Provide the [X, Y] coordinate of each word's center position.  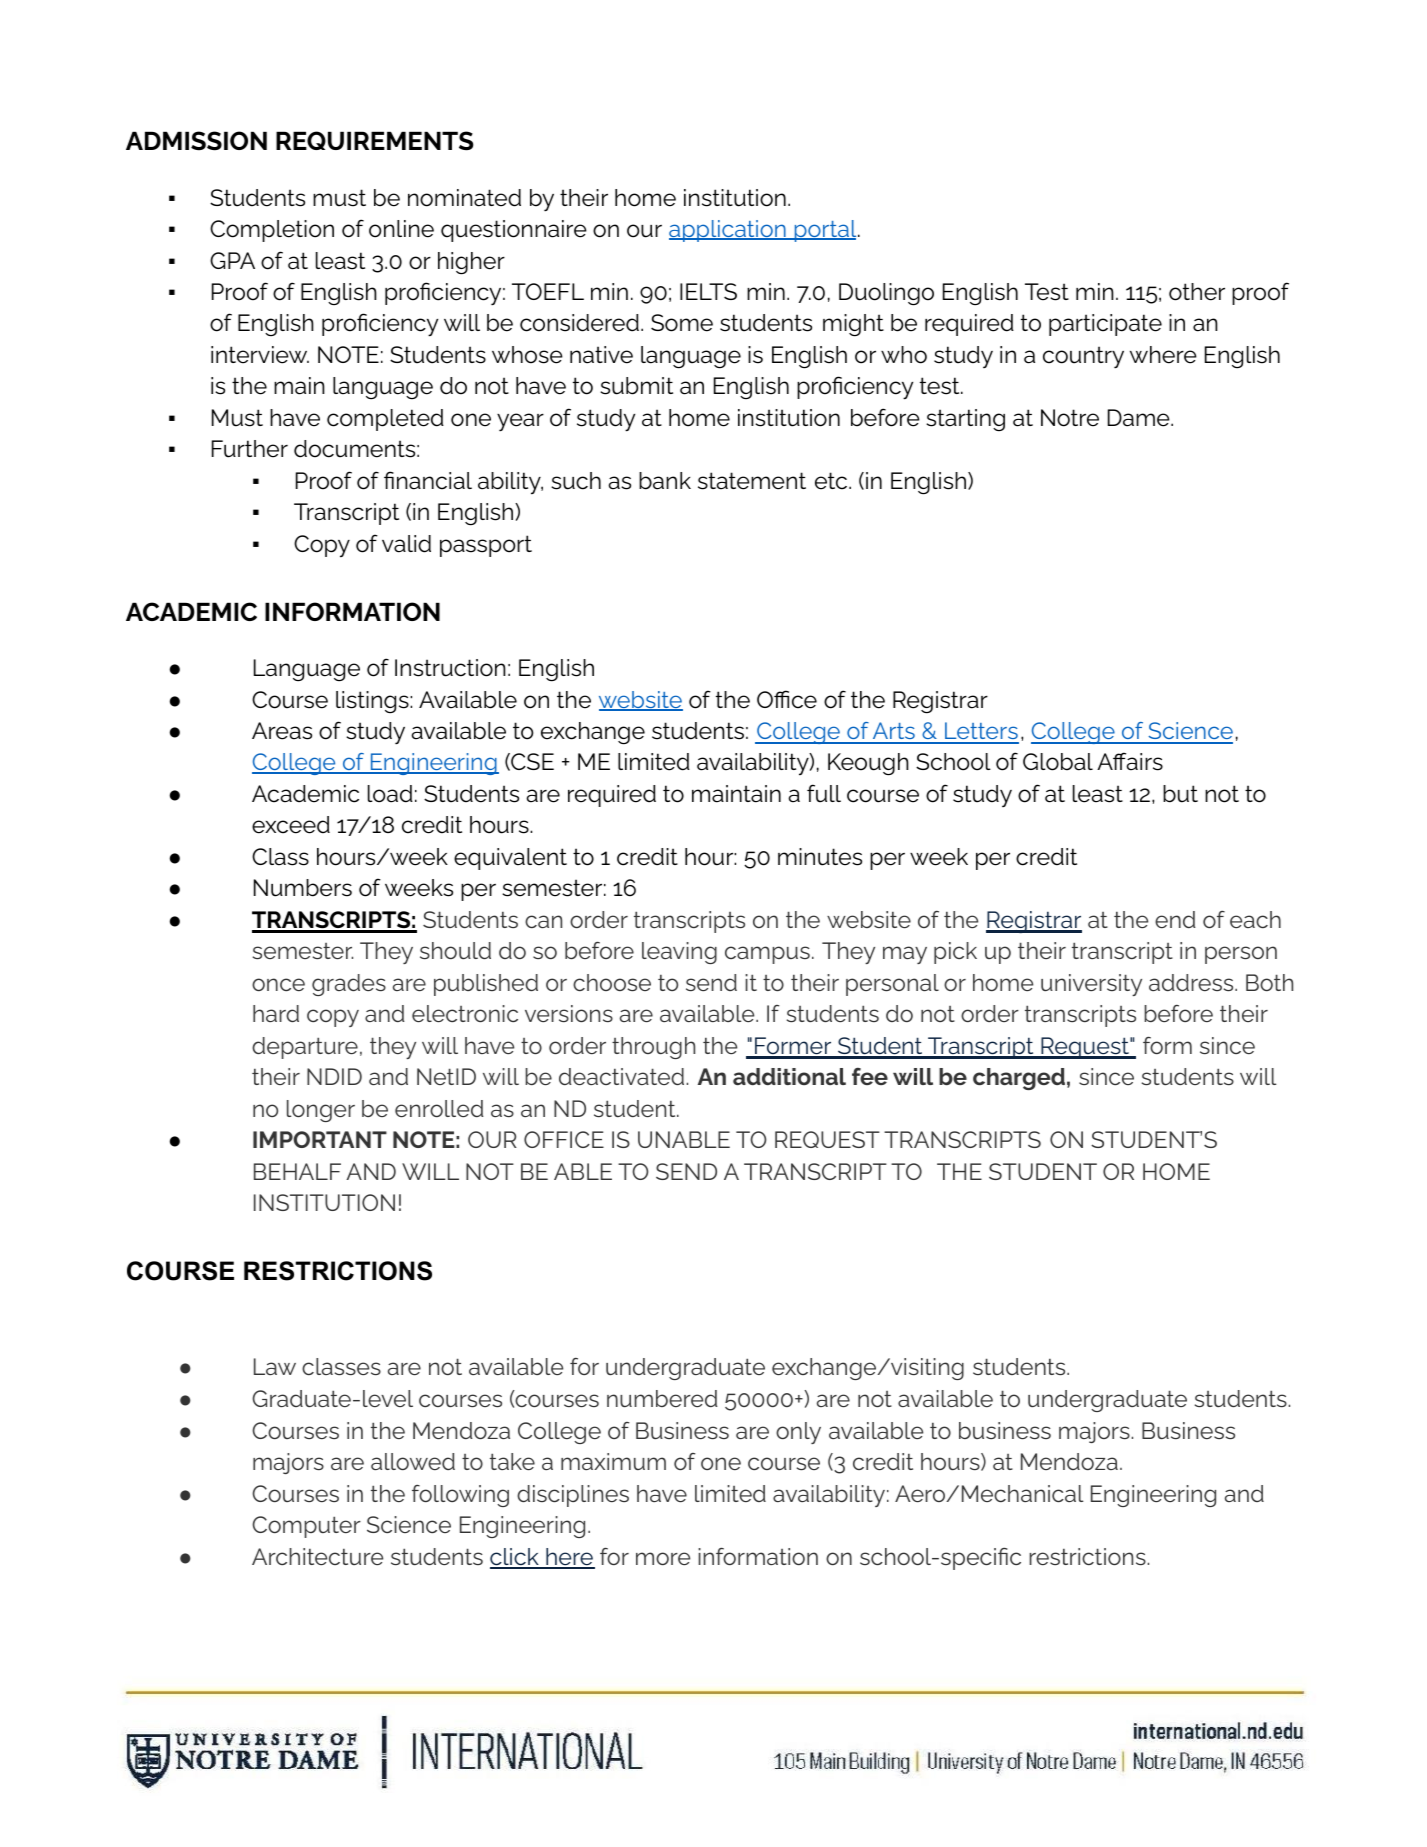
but [1180, 794]
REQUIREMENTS [374, 141]
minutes [820, 857]
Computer [306, 1527]
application [728, 231]
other [1197, 292]
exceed [291, 825]
